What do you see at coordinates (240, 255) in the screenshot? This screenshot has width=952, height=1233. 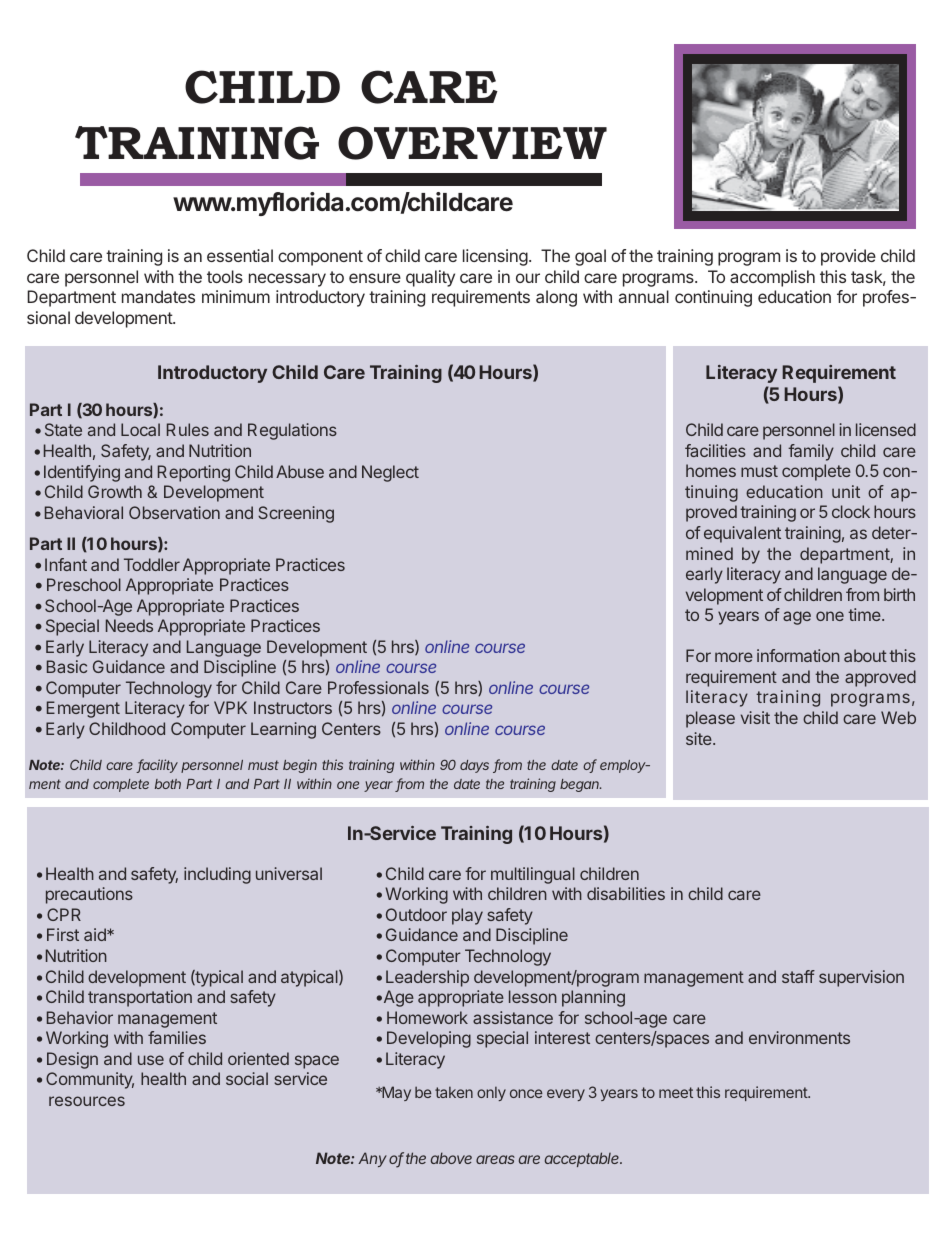 I see `essential` at bounding box center [240, 255].
